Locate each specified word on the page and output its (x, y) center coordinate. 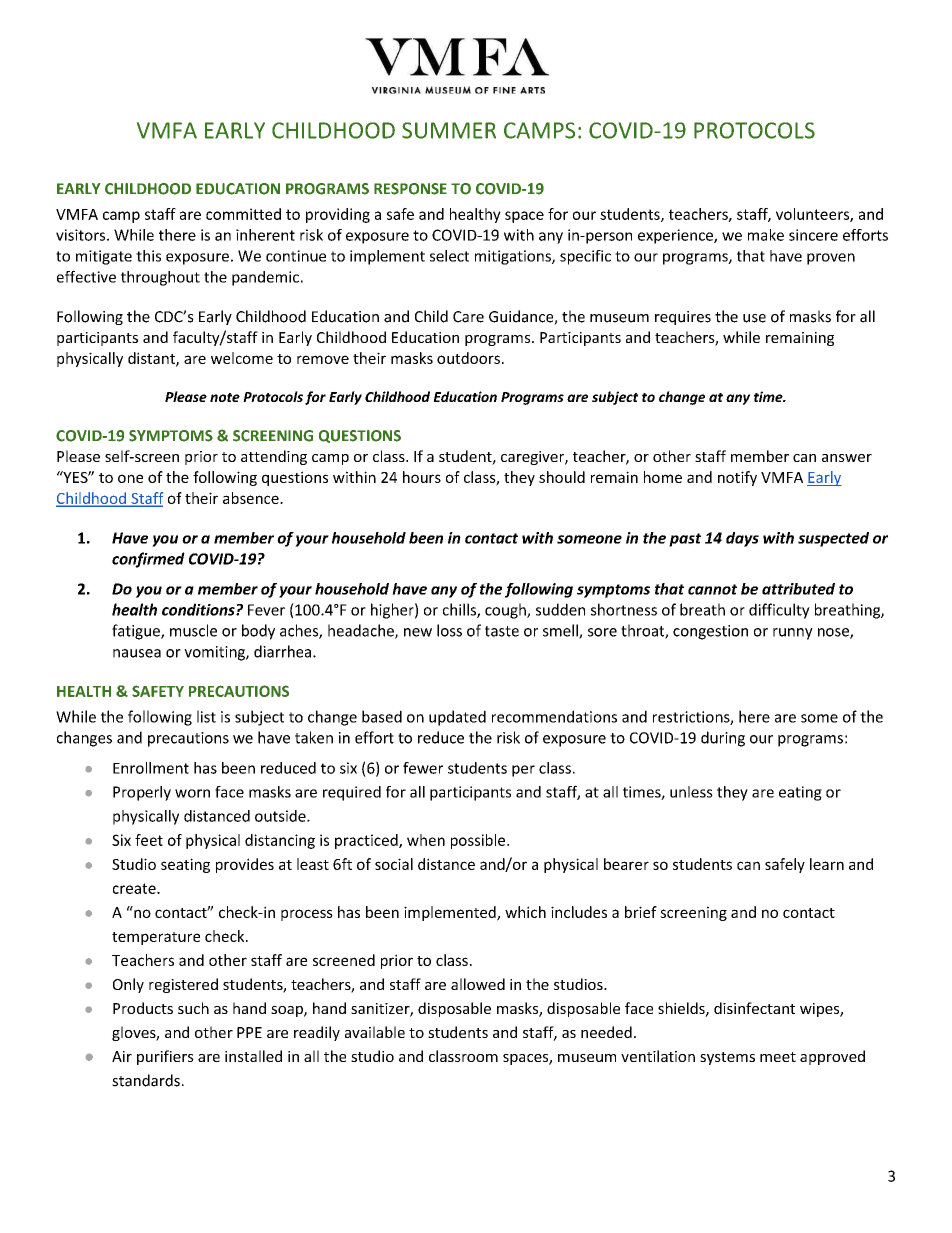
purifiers (165, 1057)
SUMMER (449, 130)
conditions (199, 609)
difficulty (779, 611)
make (766, 235)
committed (243, 214)
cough (506, 611)
